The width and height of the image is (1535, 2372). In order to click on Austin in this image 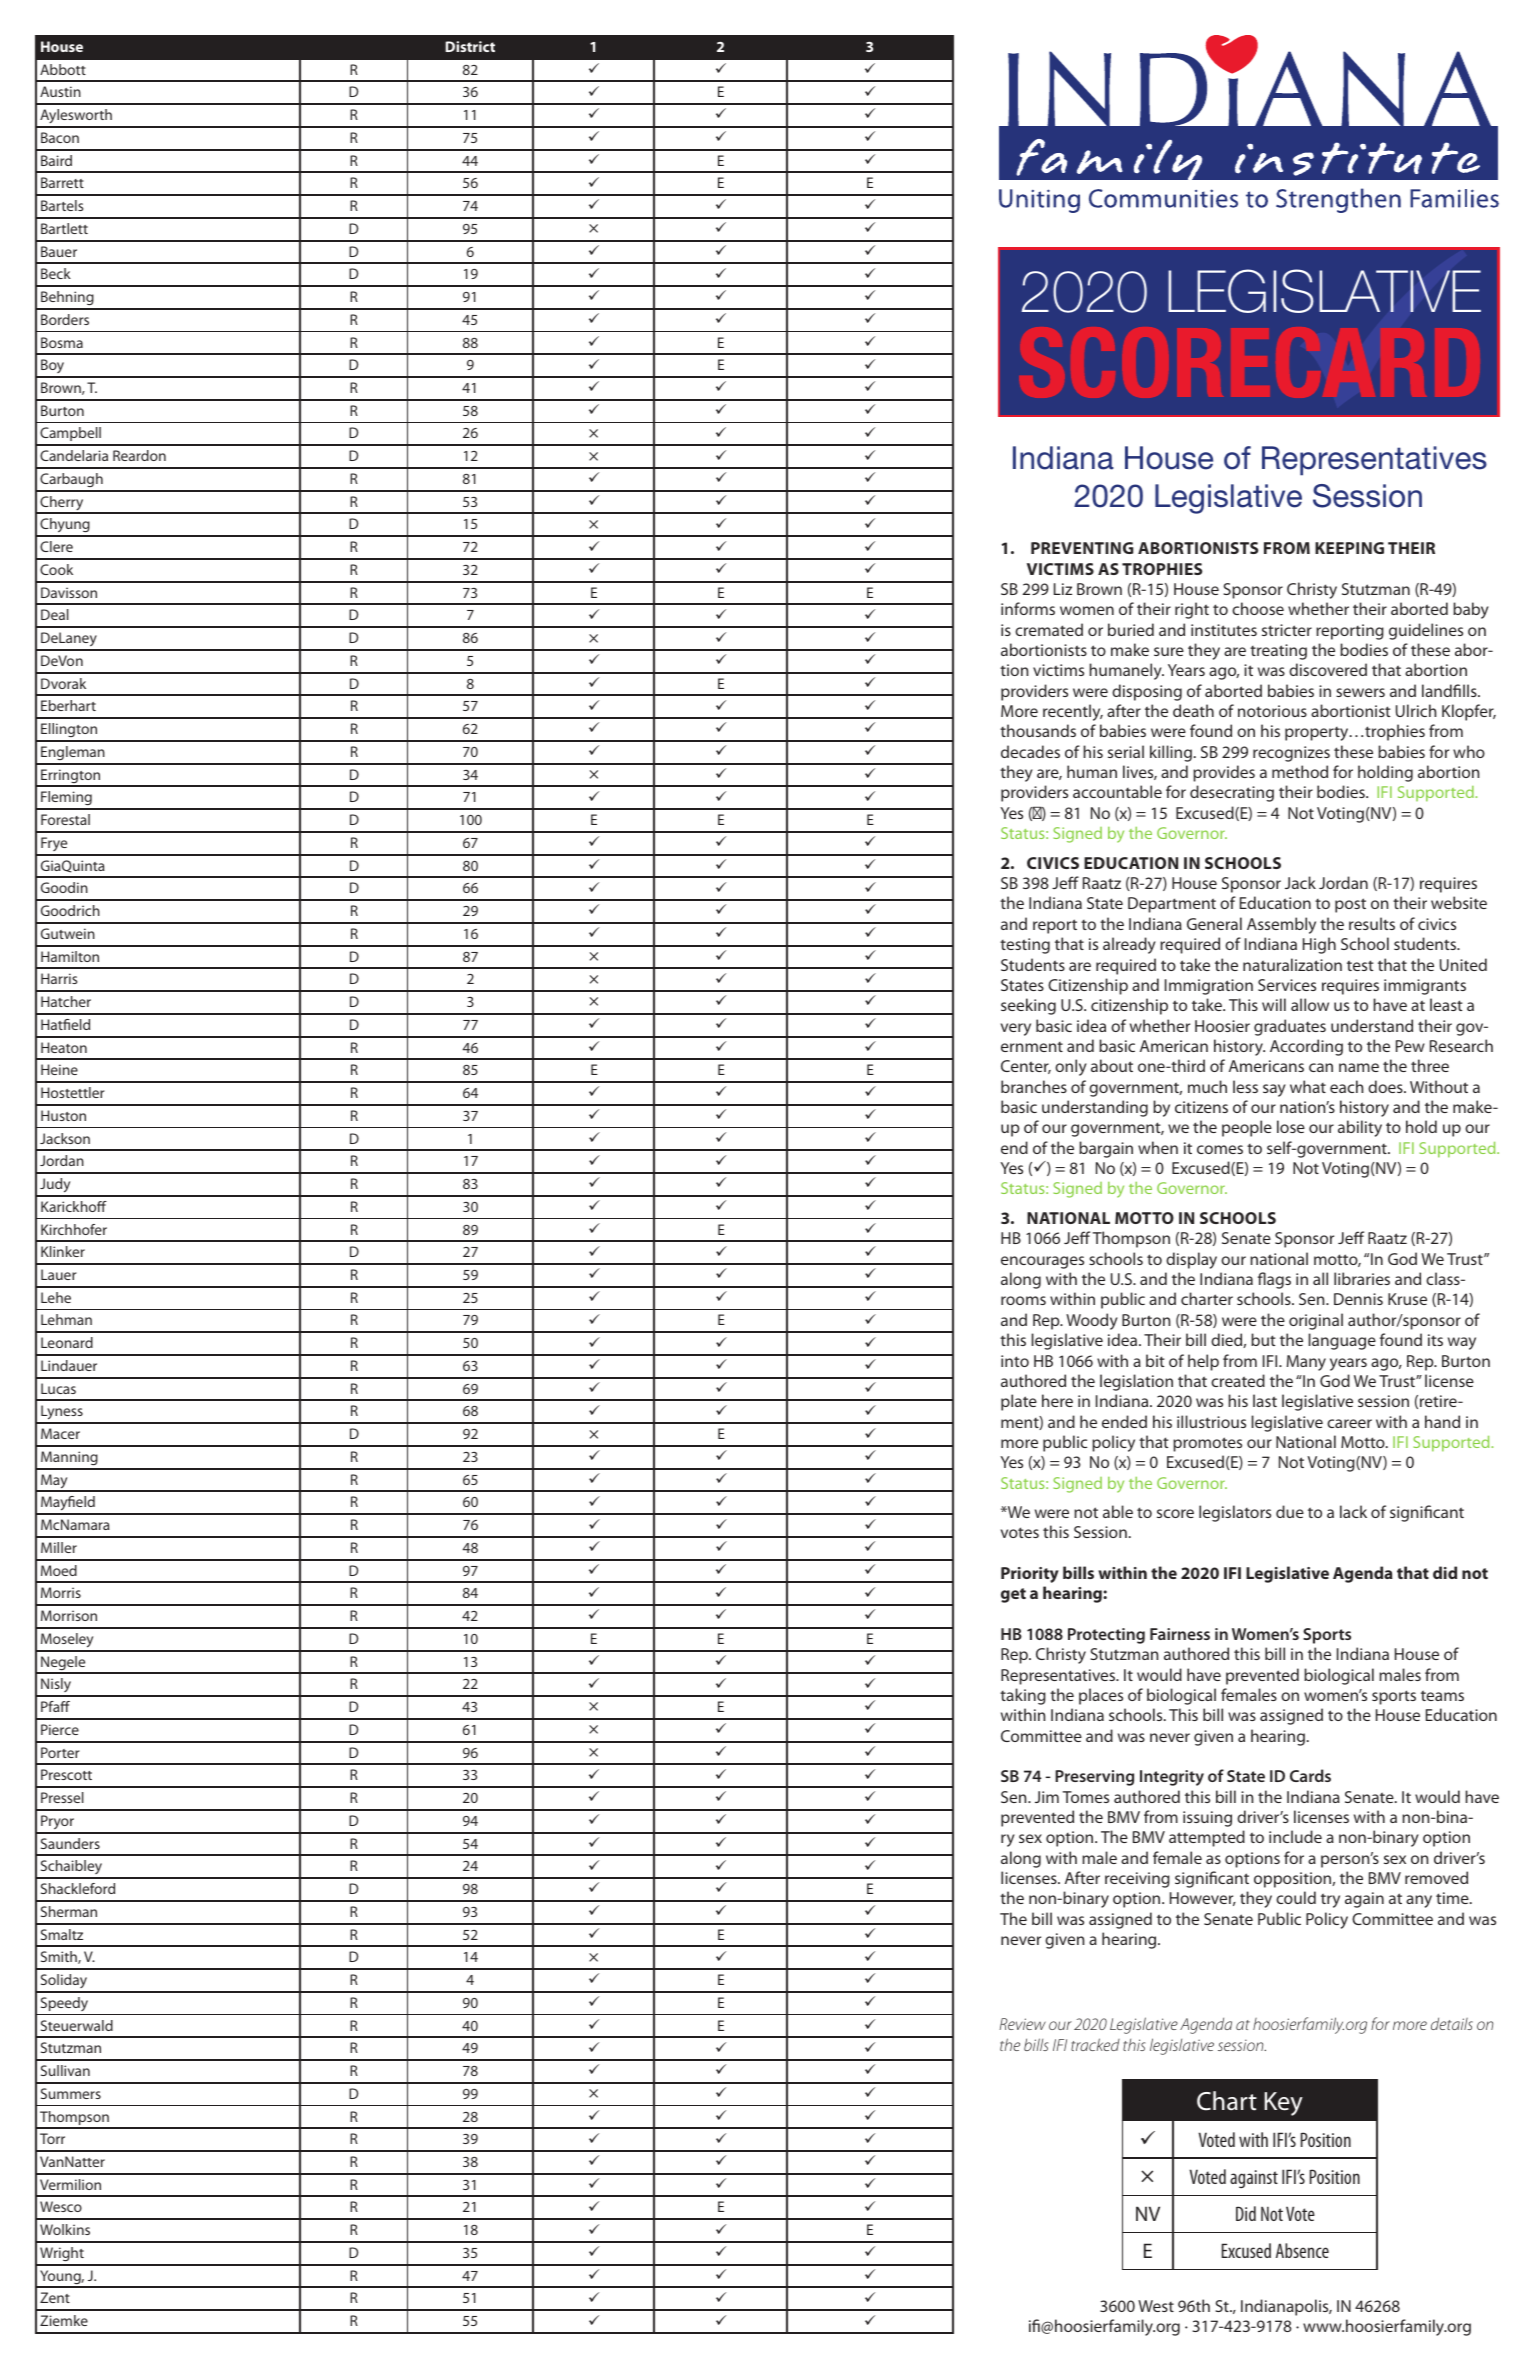, I will do `click(60, 91)`.
